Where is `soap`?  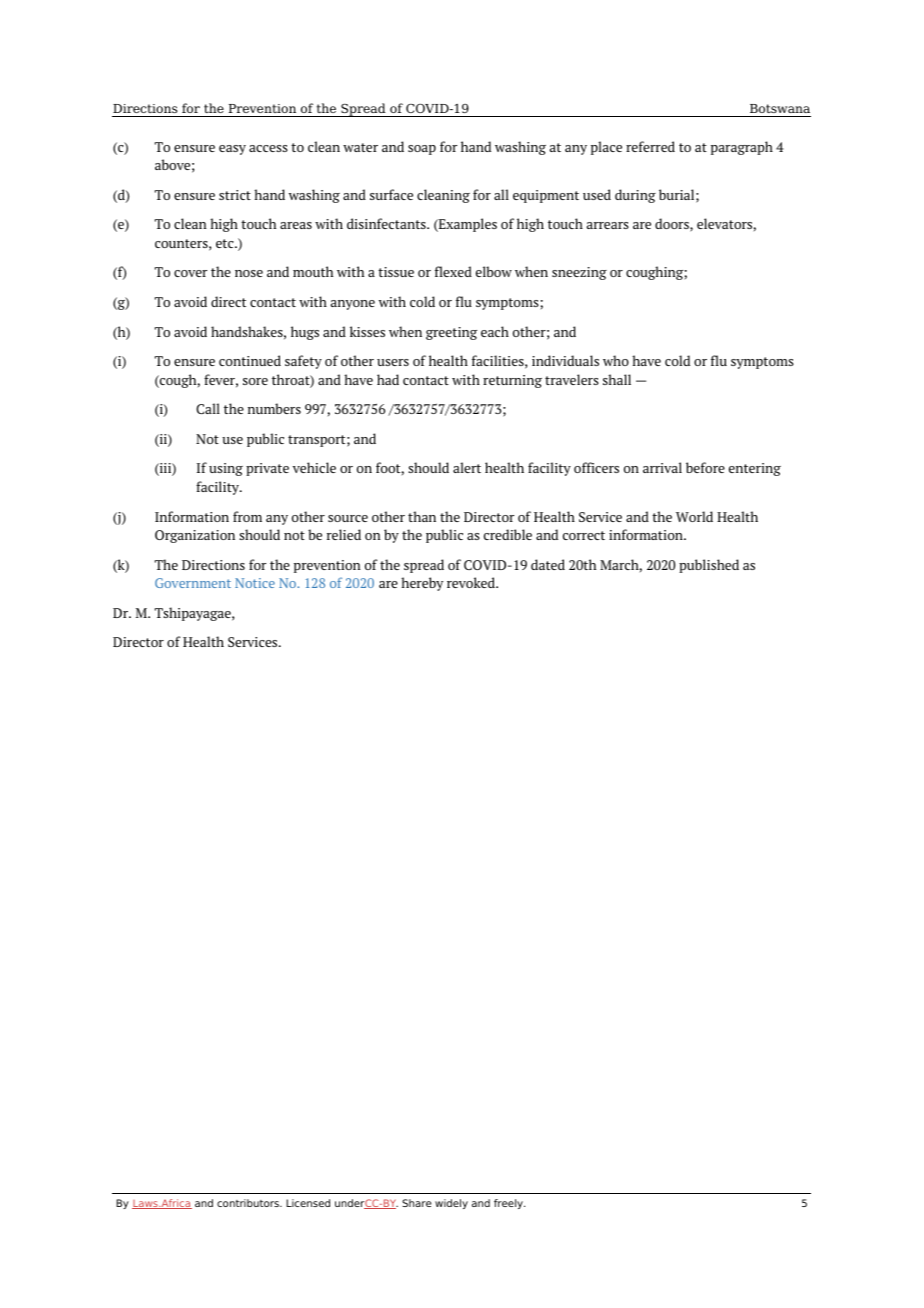
soap is located at coordinates (422, 150).
